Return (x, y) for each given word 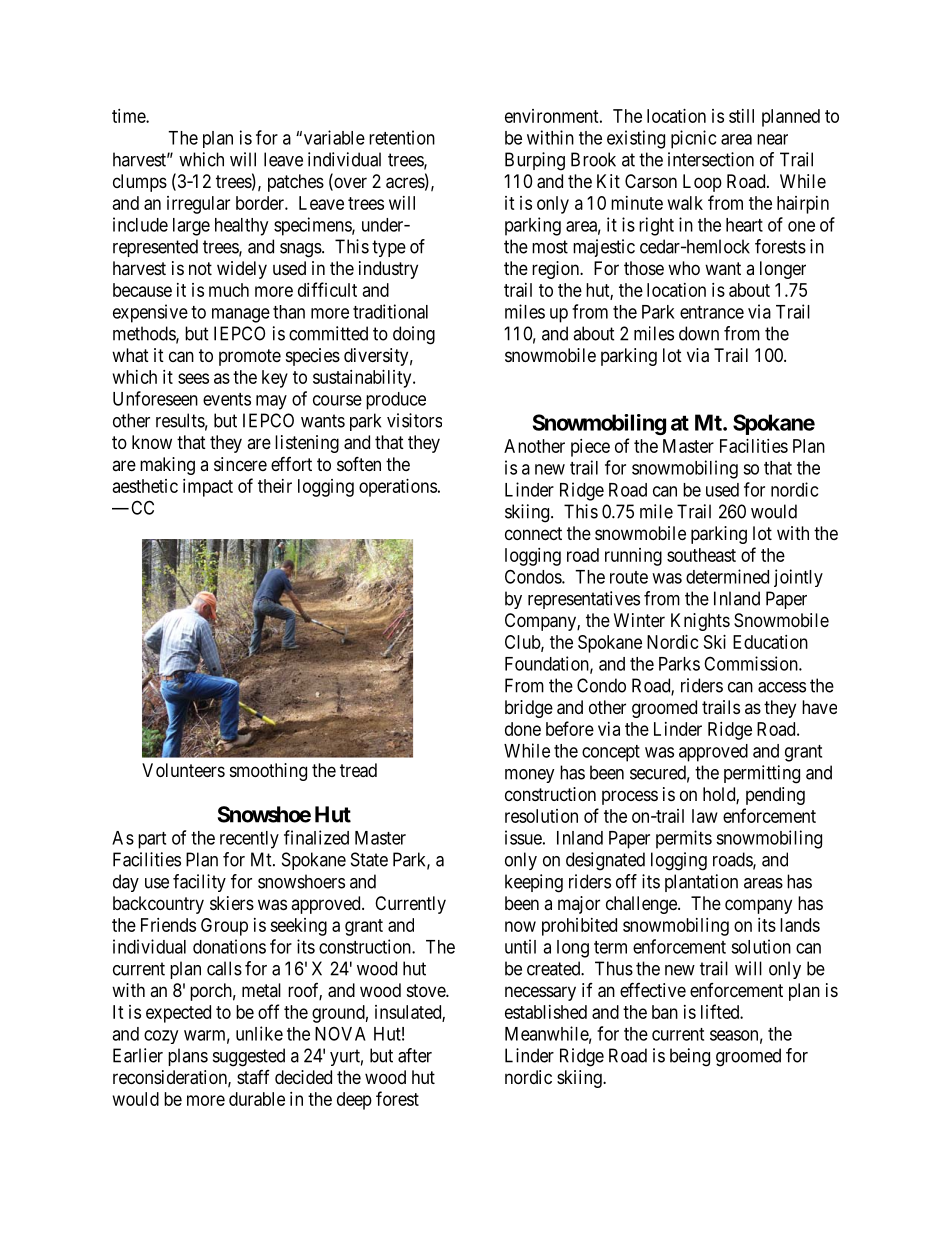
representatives (584, 600)
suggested (249, 1057)
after (415, 1055)
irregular (198, 205)
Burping (535, 161)
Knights (700, 622)
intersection (711, 159)
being (690, 1057)
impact (208, 488)
